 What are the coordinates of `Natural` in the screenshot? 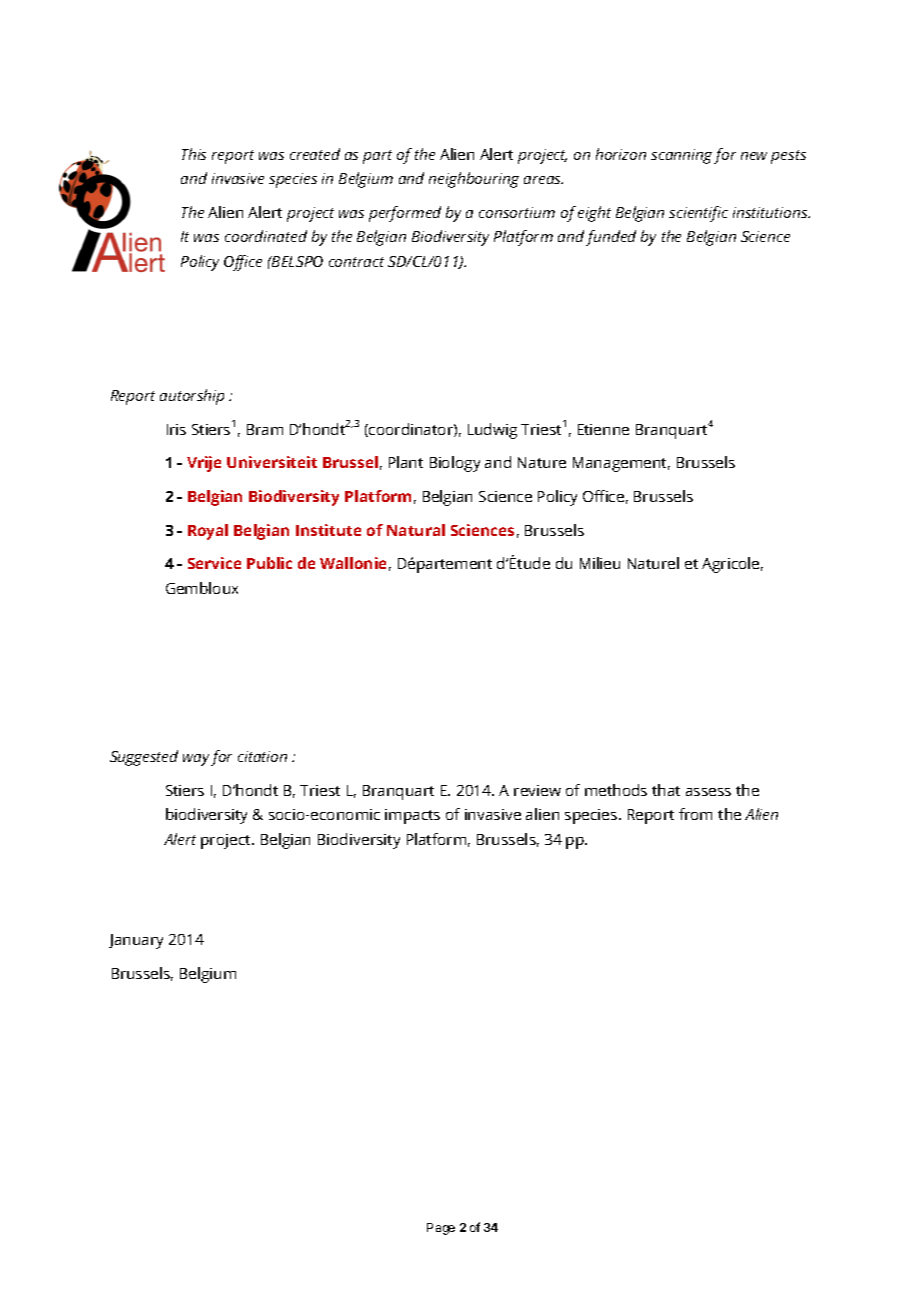 It's located at (416, 530).
